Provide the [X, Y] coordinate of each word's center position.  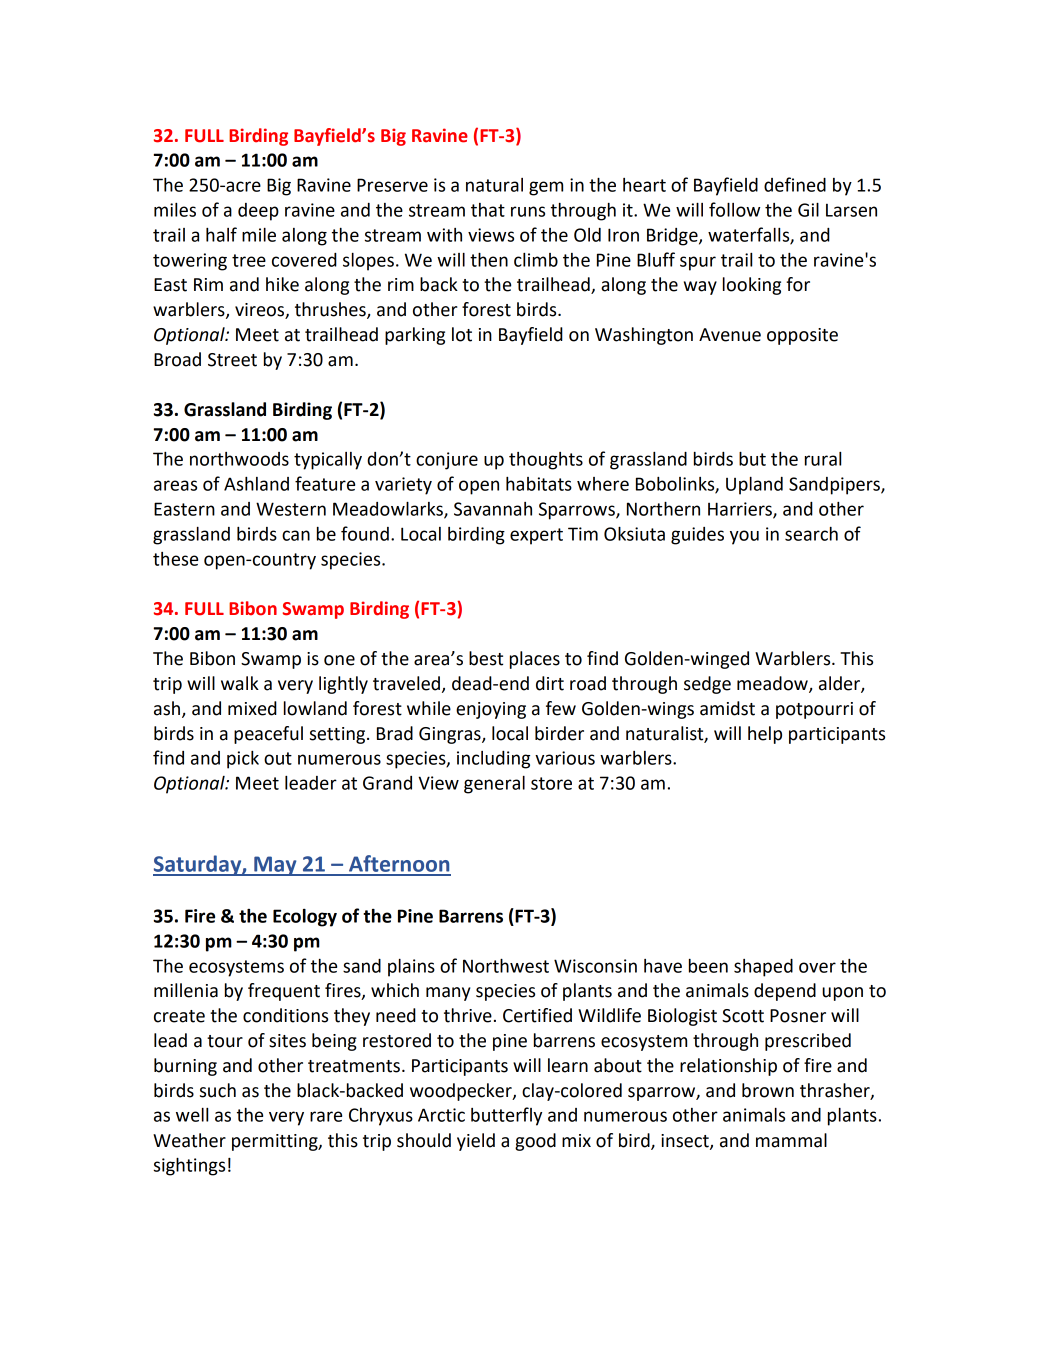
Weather [189, 1140]
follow [734, 209]
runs [528, 211]
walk [240, 683]
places [535, 660]
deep [258, 212]
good [535, 1142]
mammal [791, 1140]
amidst [727, 708]
